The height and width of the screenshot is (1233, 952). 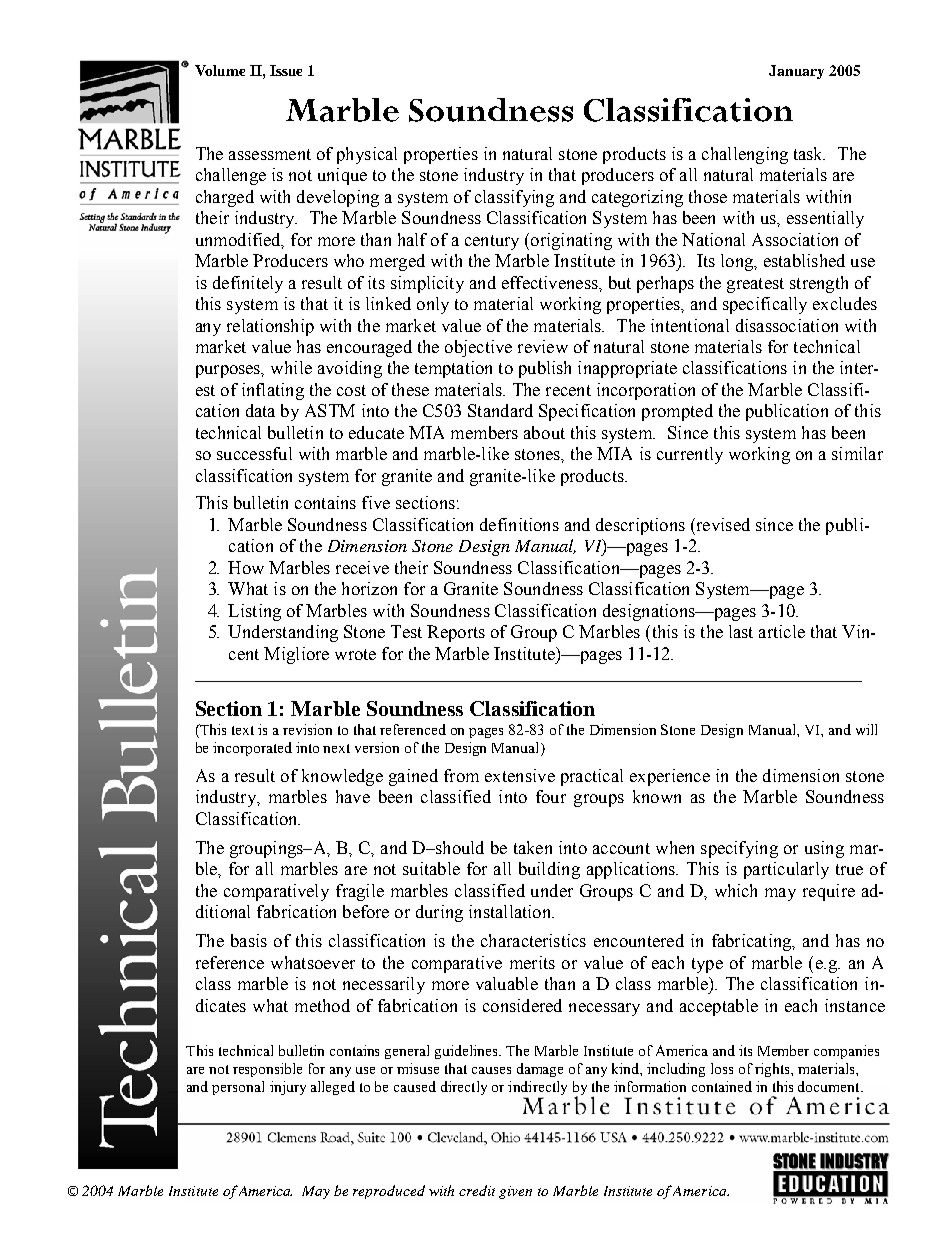 I want to click on Issue, so click(x=286, y=70).
